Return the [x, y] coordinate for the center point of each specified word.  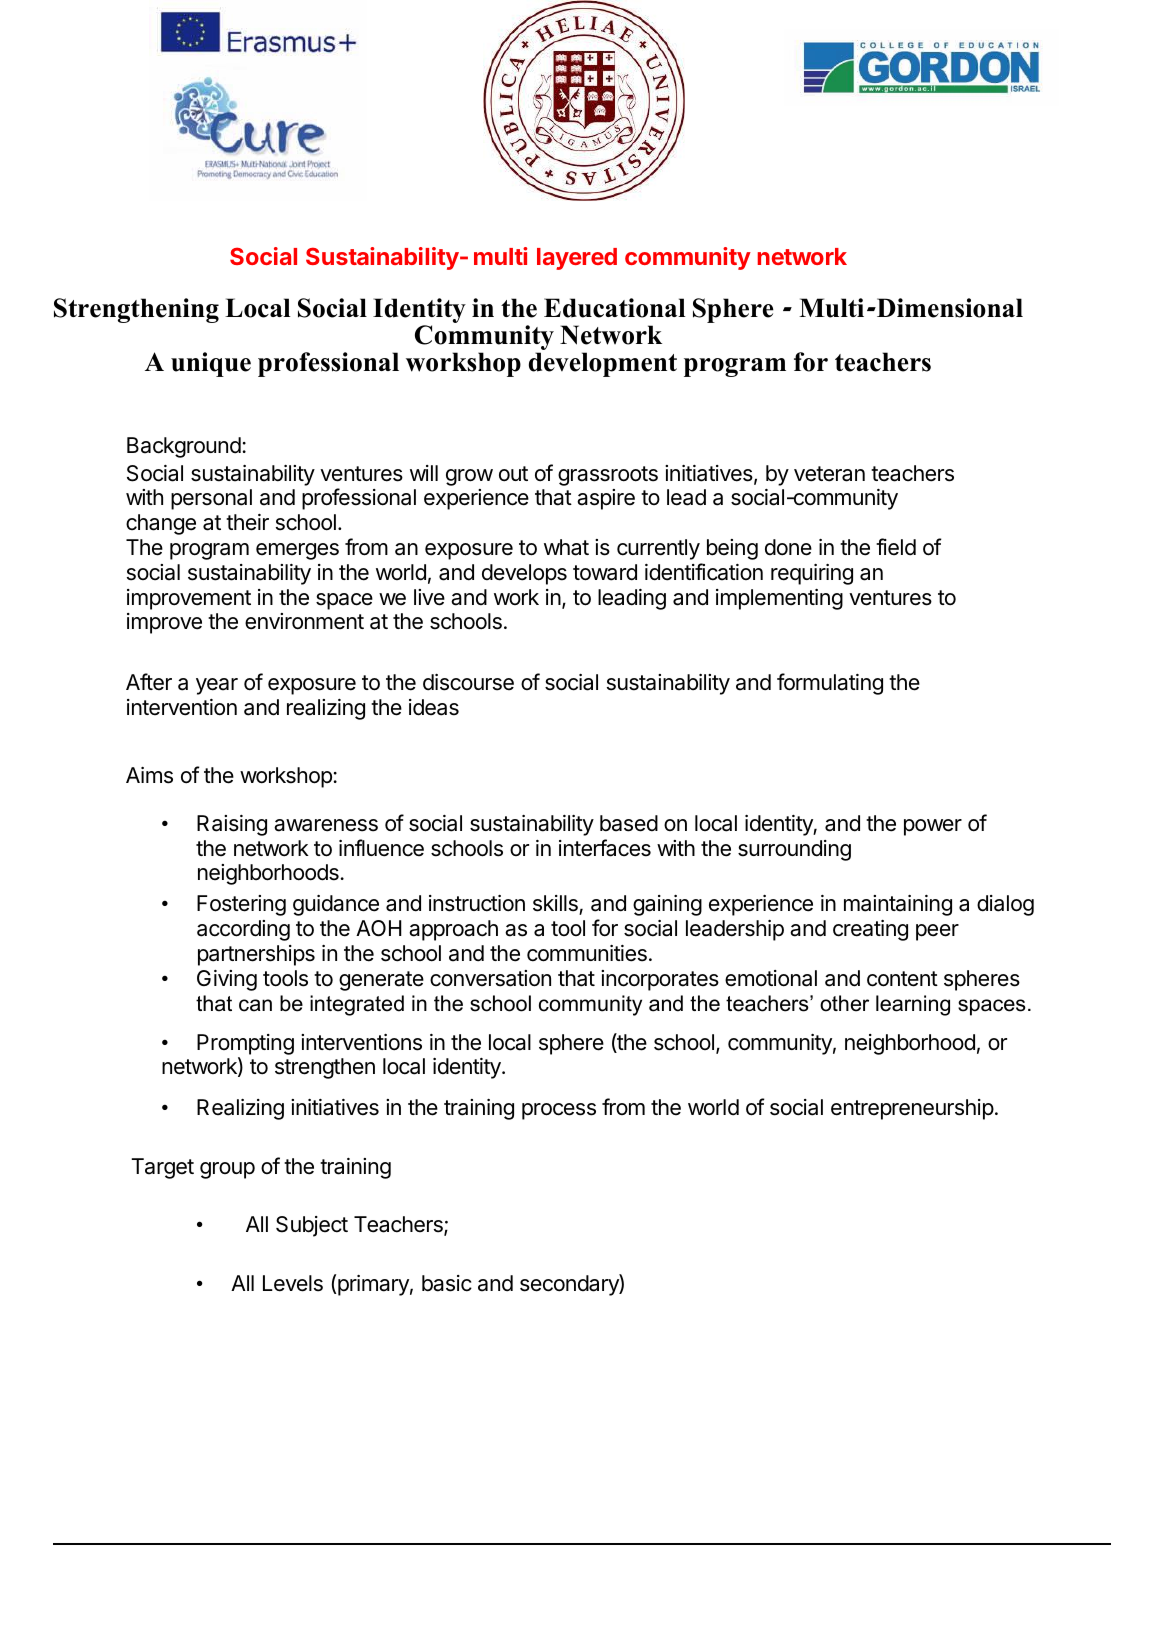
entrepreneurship [912, 1109]
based [629, 823]
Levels [293, 1283]
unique [211, 364]
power [933, 827]
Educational [615, 308]
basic [447, 1283]
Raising [232, 825]
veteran [829, 474]
